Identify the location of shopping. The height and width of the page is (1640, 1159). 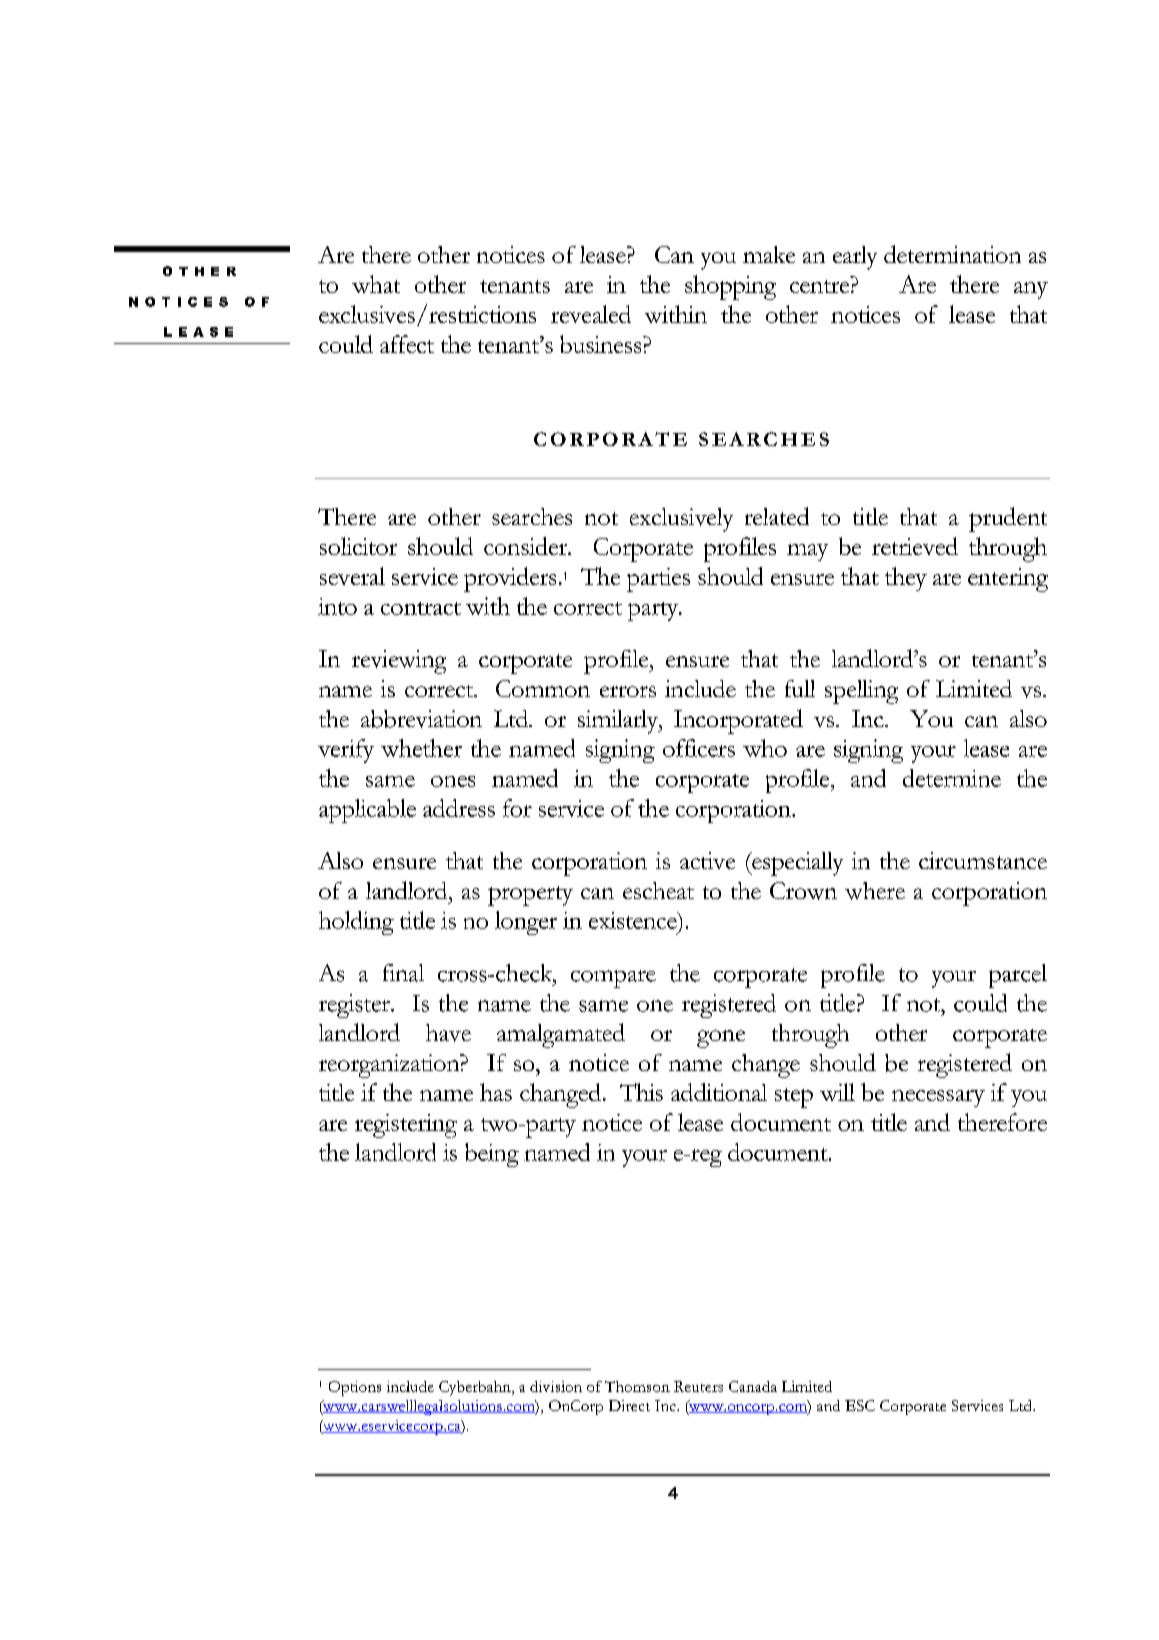
(730, 287).
